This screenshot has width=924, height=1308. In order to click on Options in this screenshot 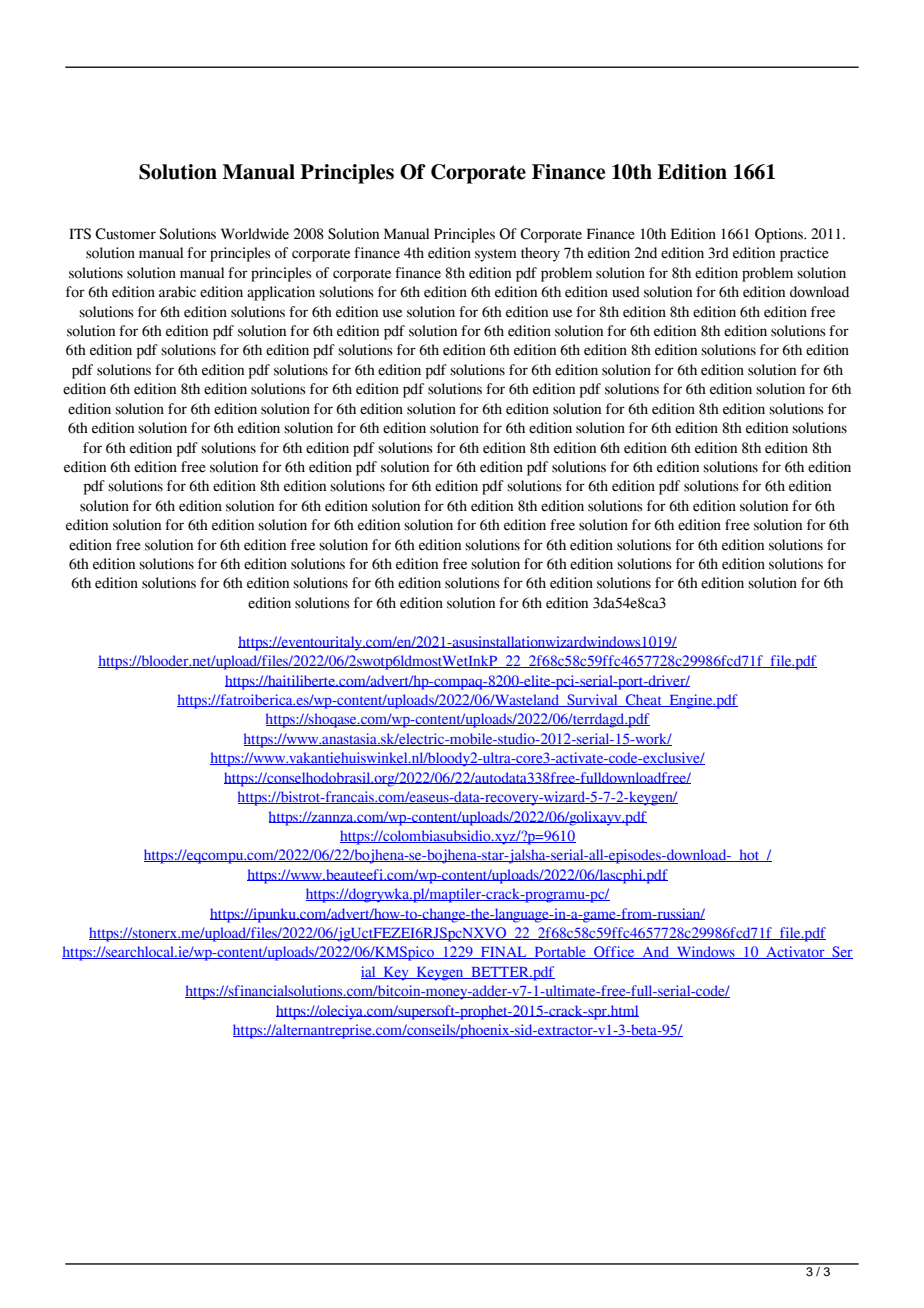, I will do `click(780, 235)`.
